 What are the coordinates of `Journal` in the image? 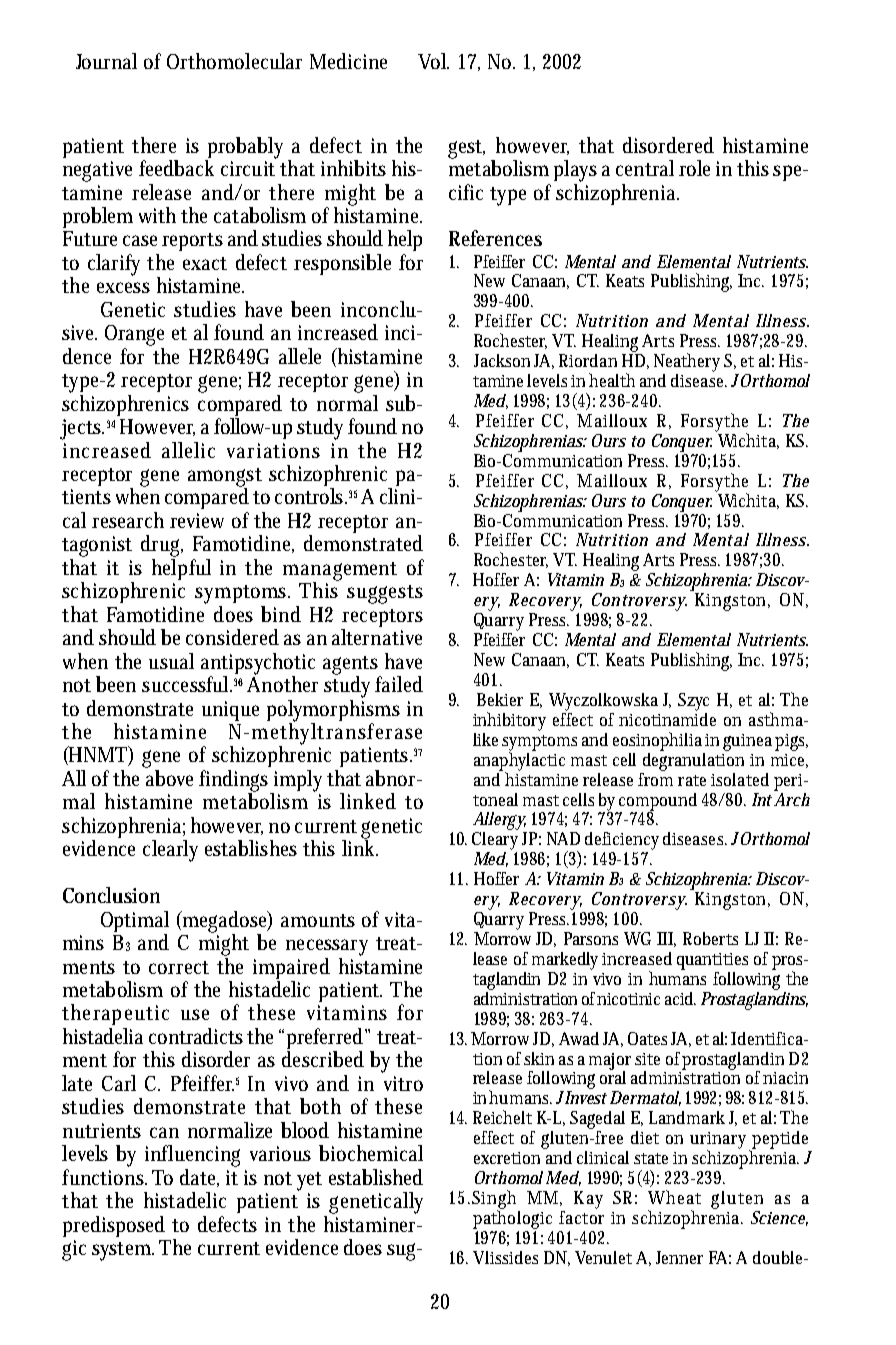 It's located at (106, 61).
